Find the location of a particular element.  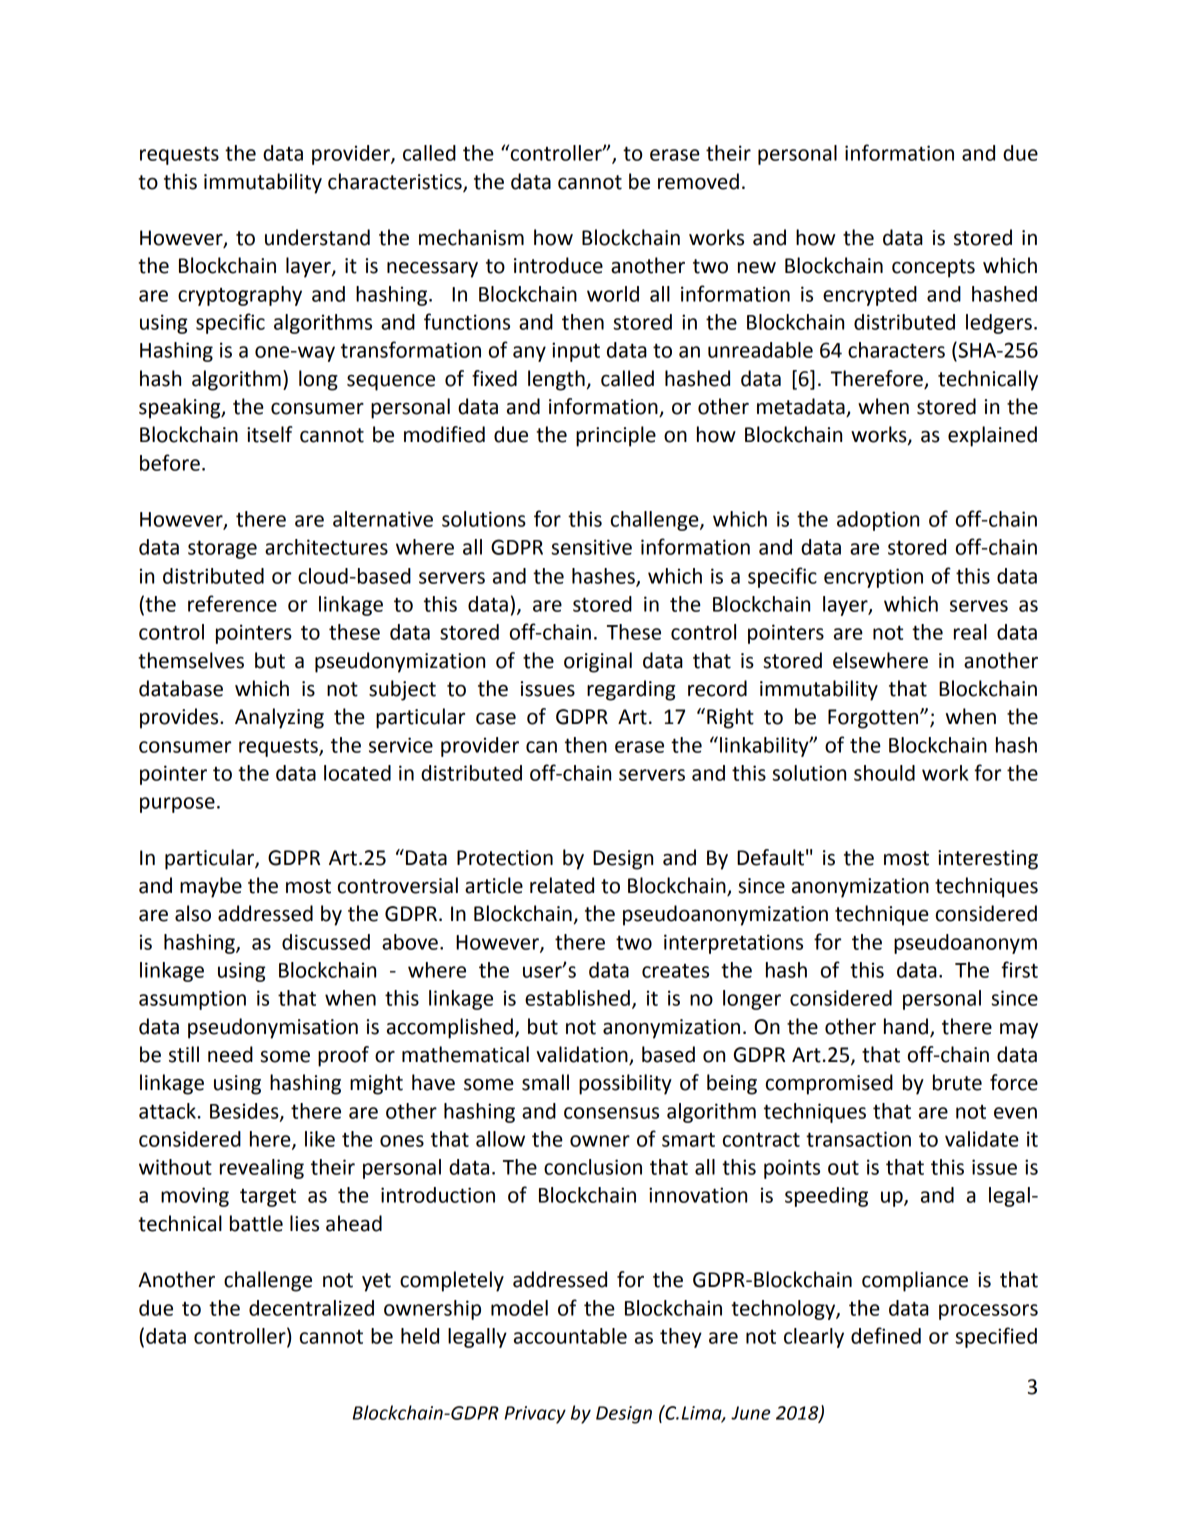

concepts is located at coordinates (933, 268).
